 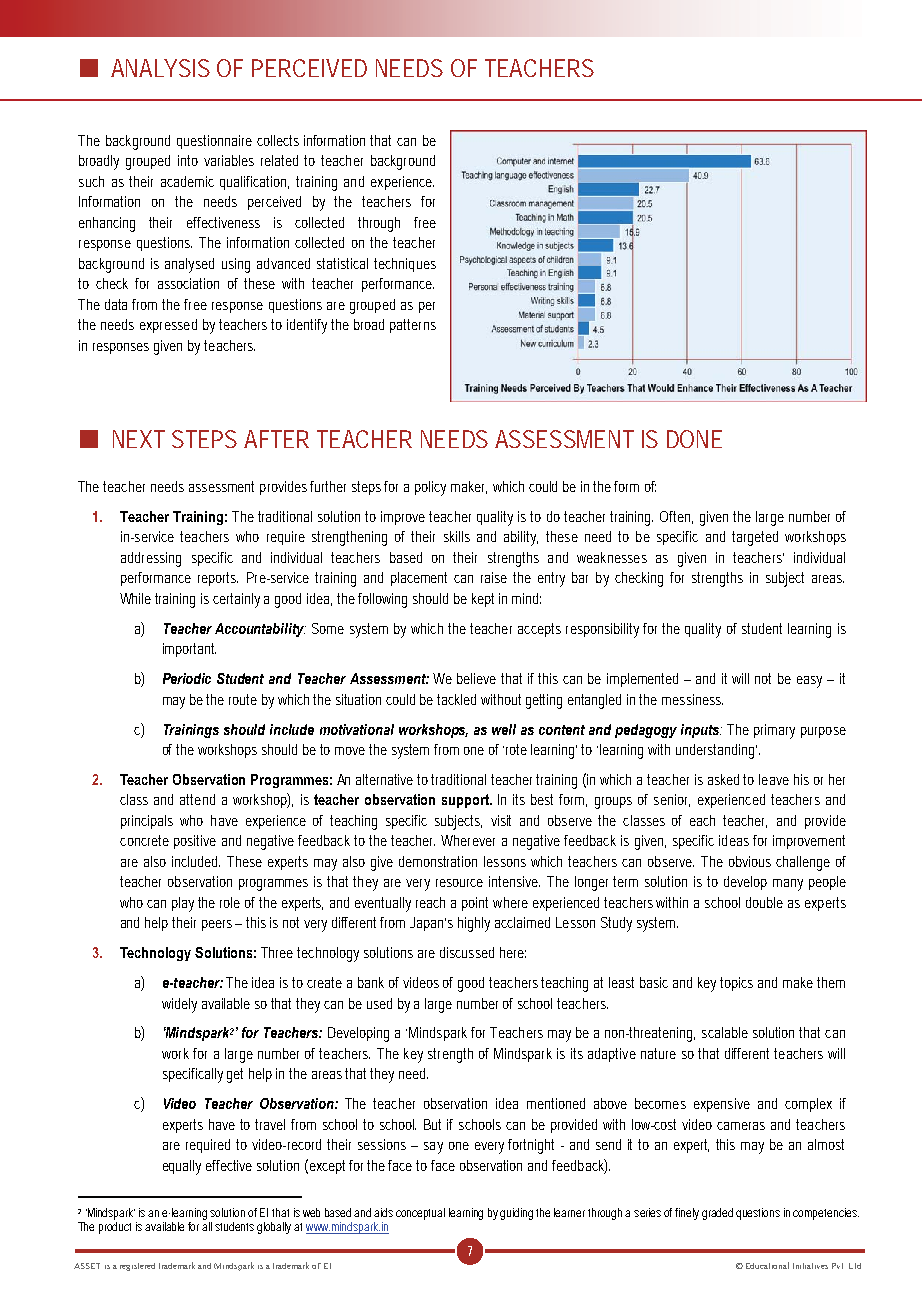 I want to click on techniques, so click(x=405, y=265).
